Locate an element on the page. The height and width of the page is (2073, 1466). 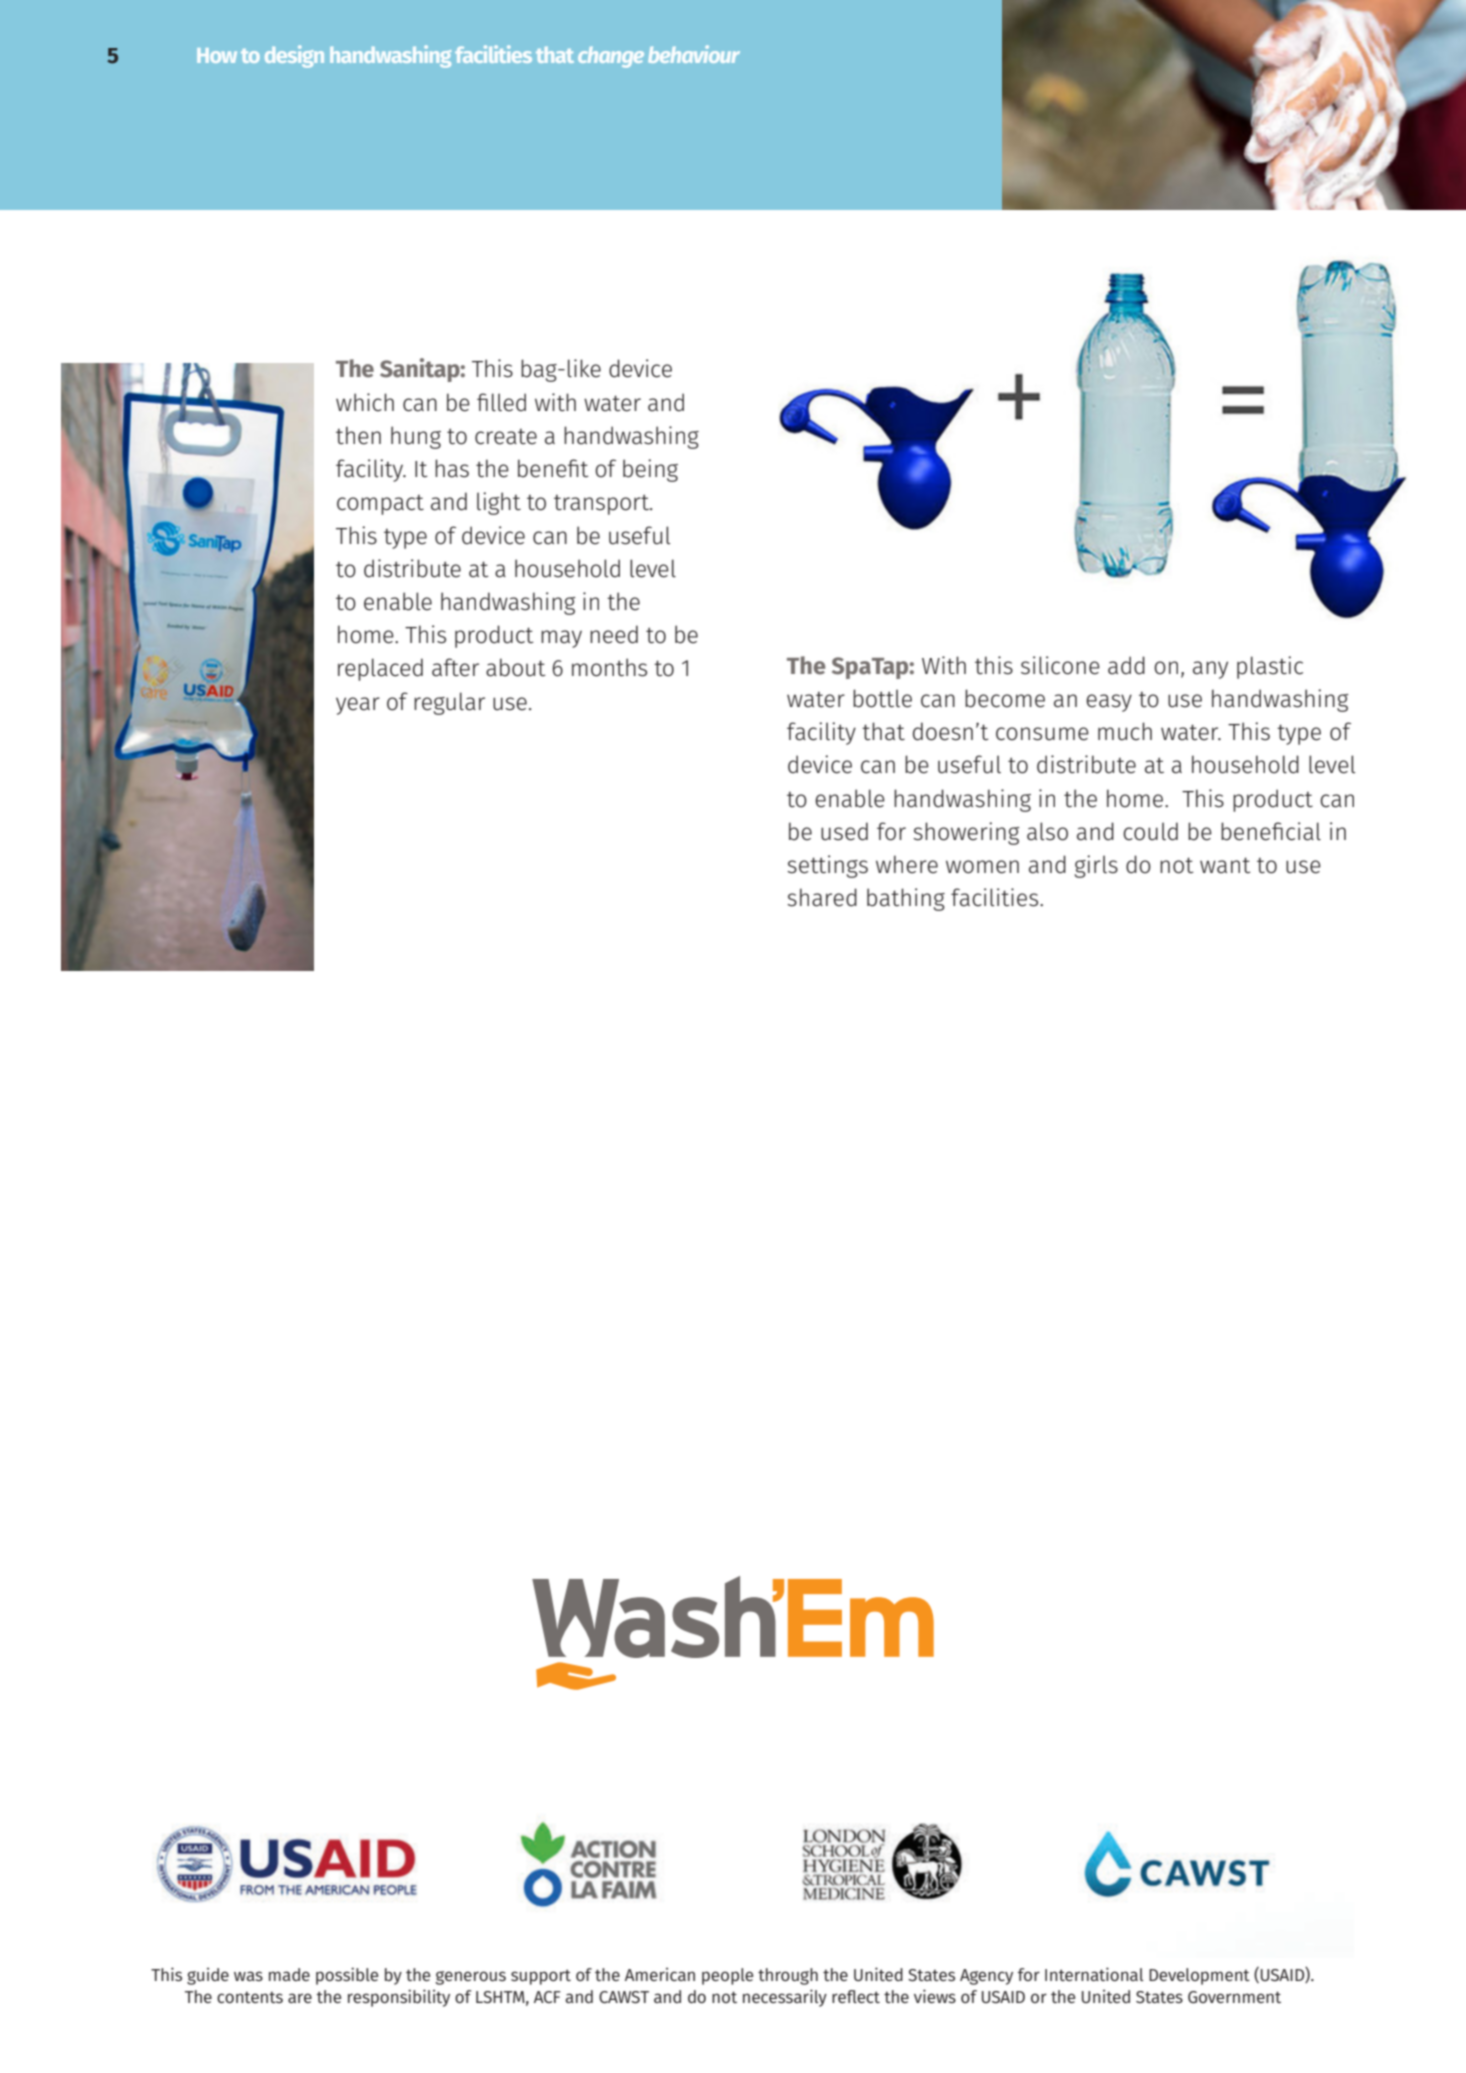
possible is located at coordinates (347, 1976).
